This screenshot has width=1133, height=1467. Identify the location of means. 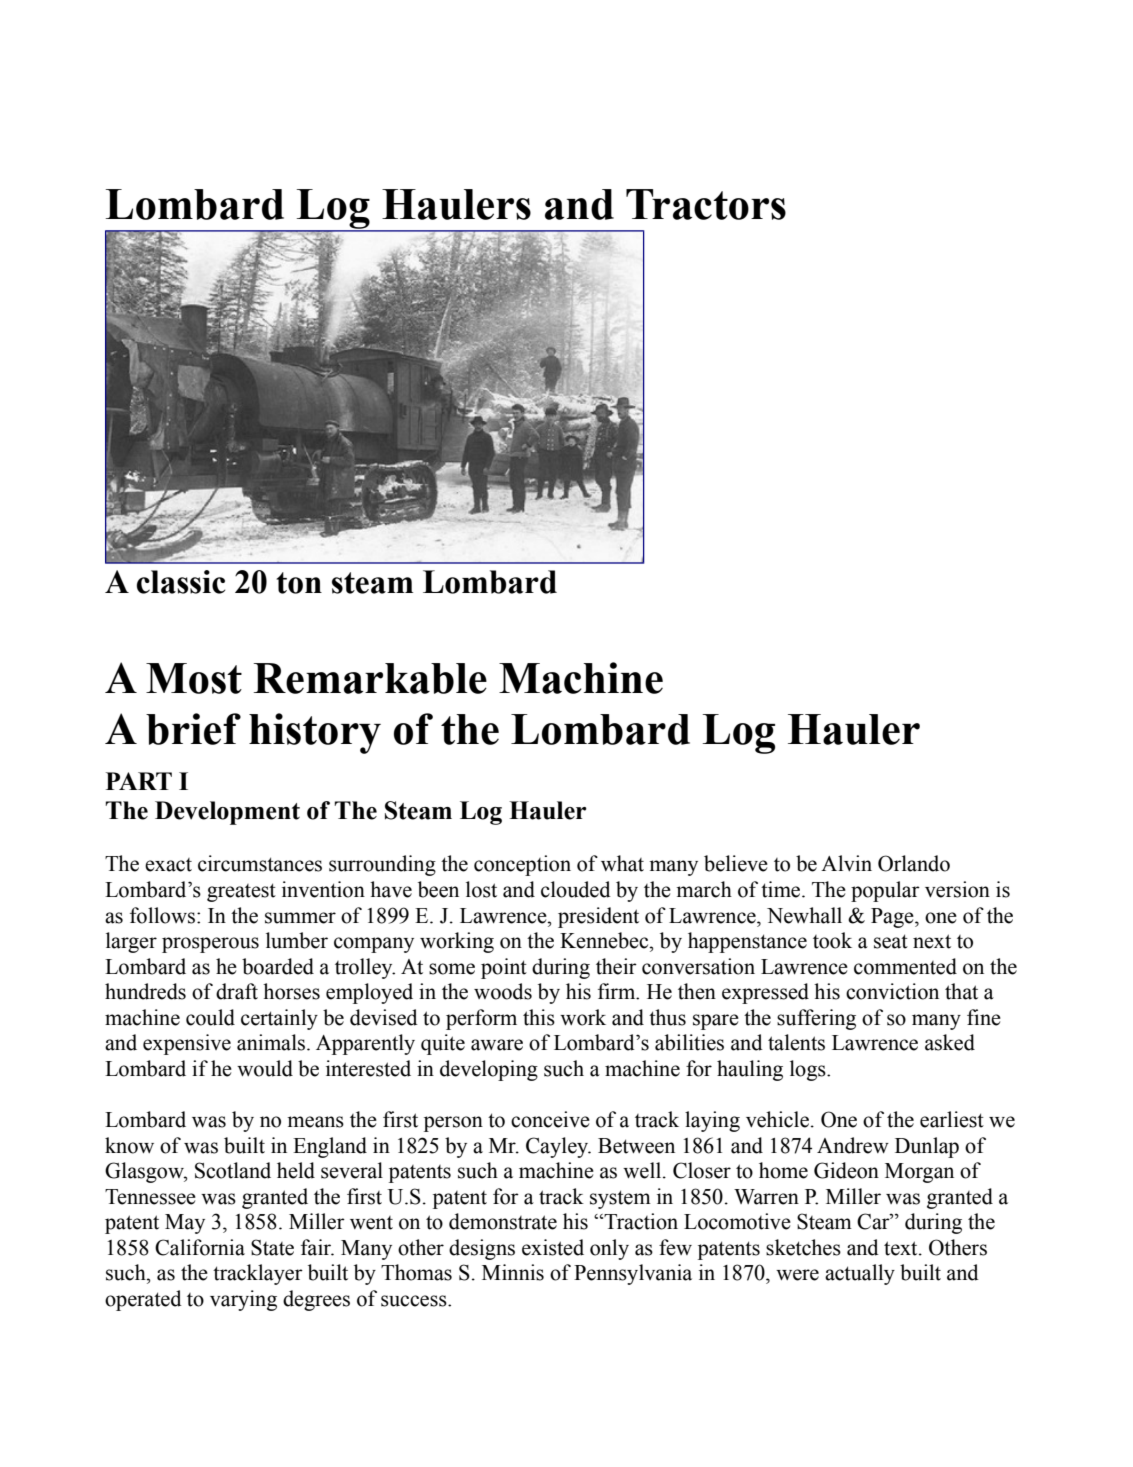
(315, 1122).
